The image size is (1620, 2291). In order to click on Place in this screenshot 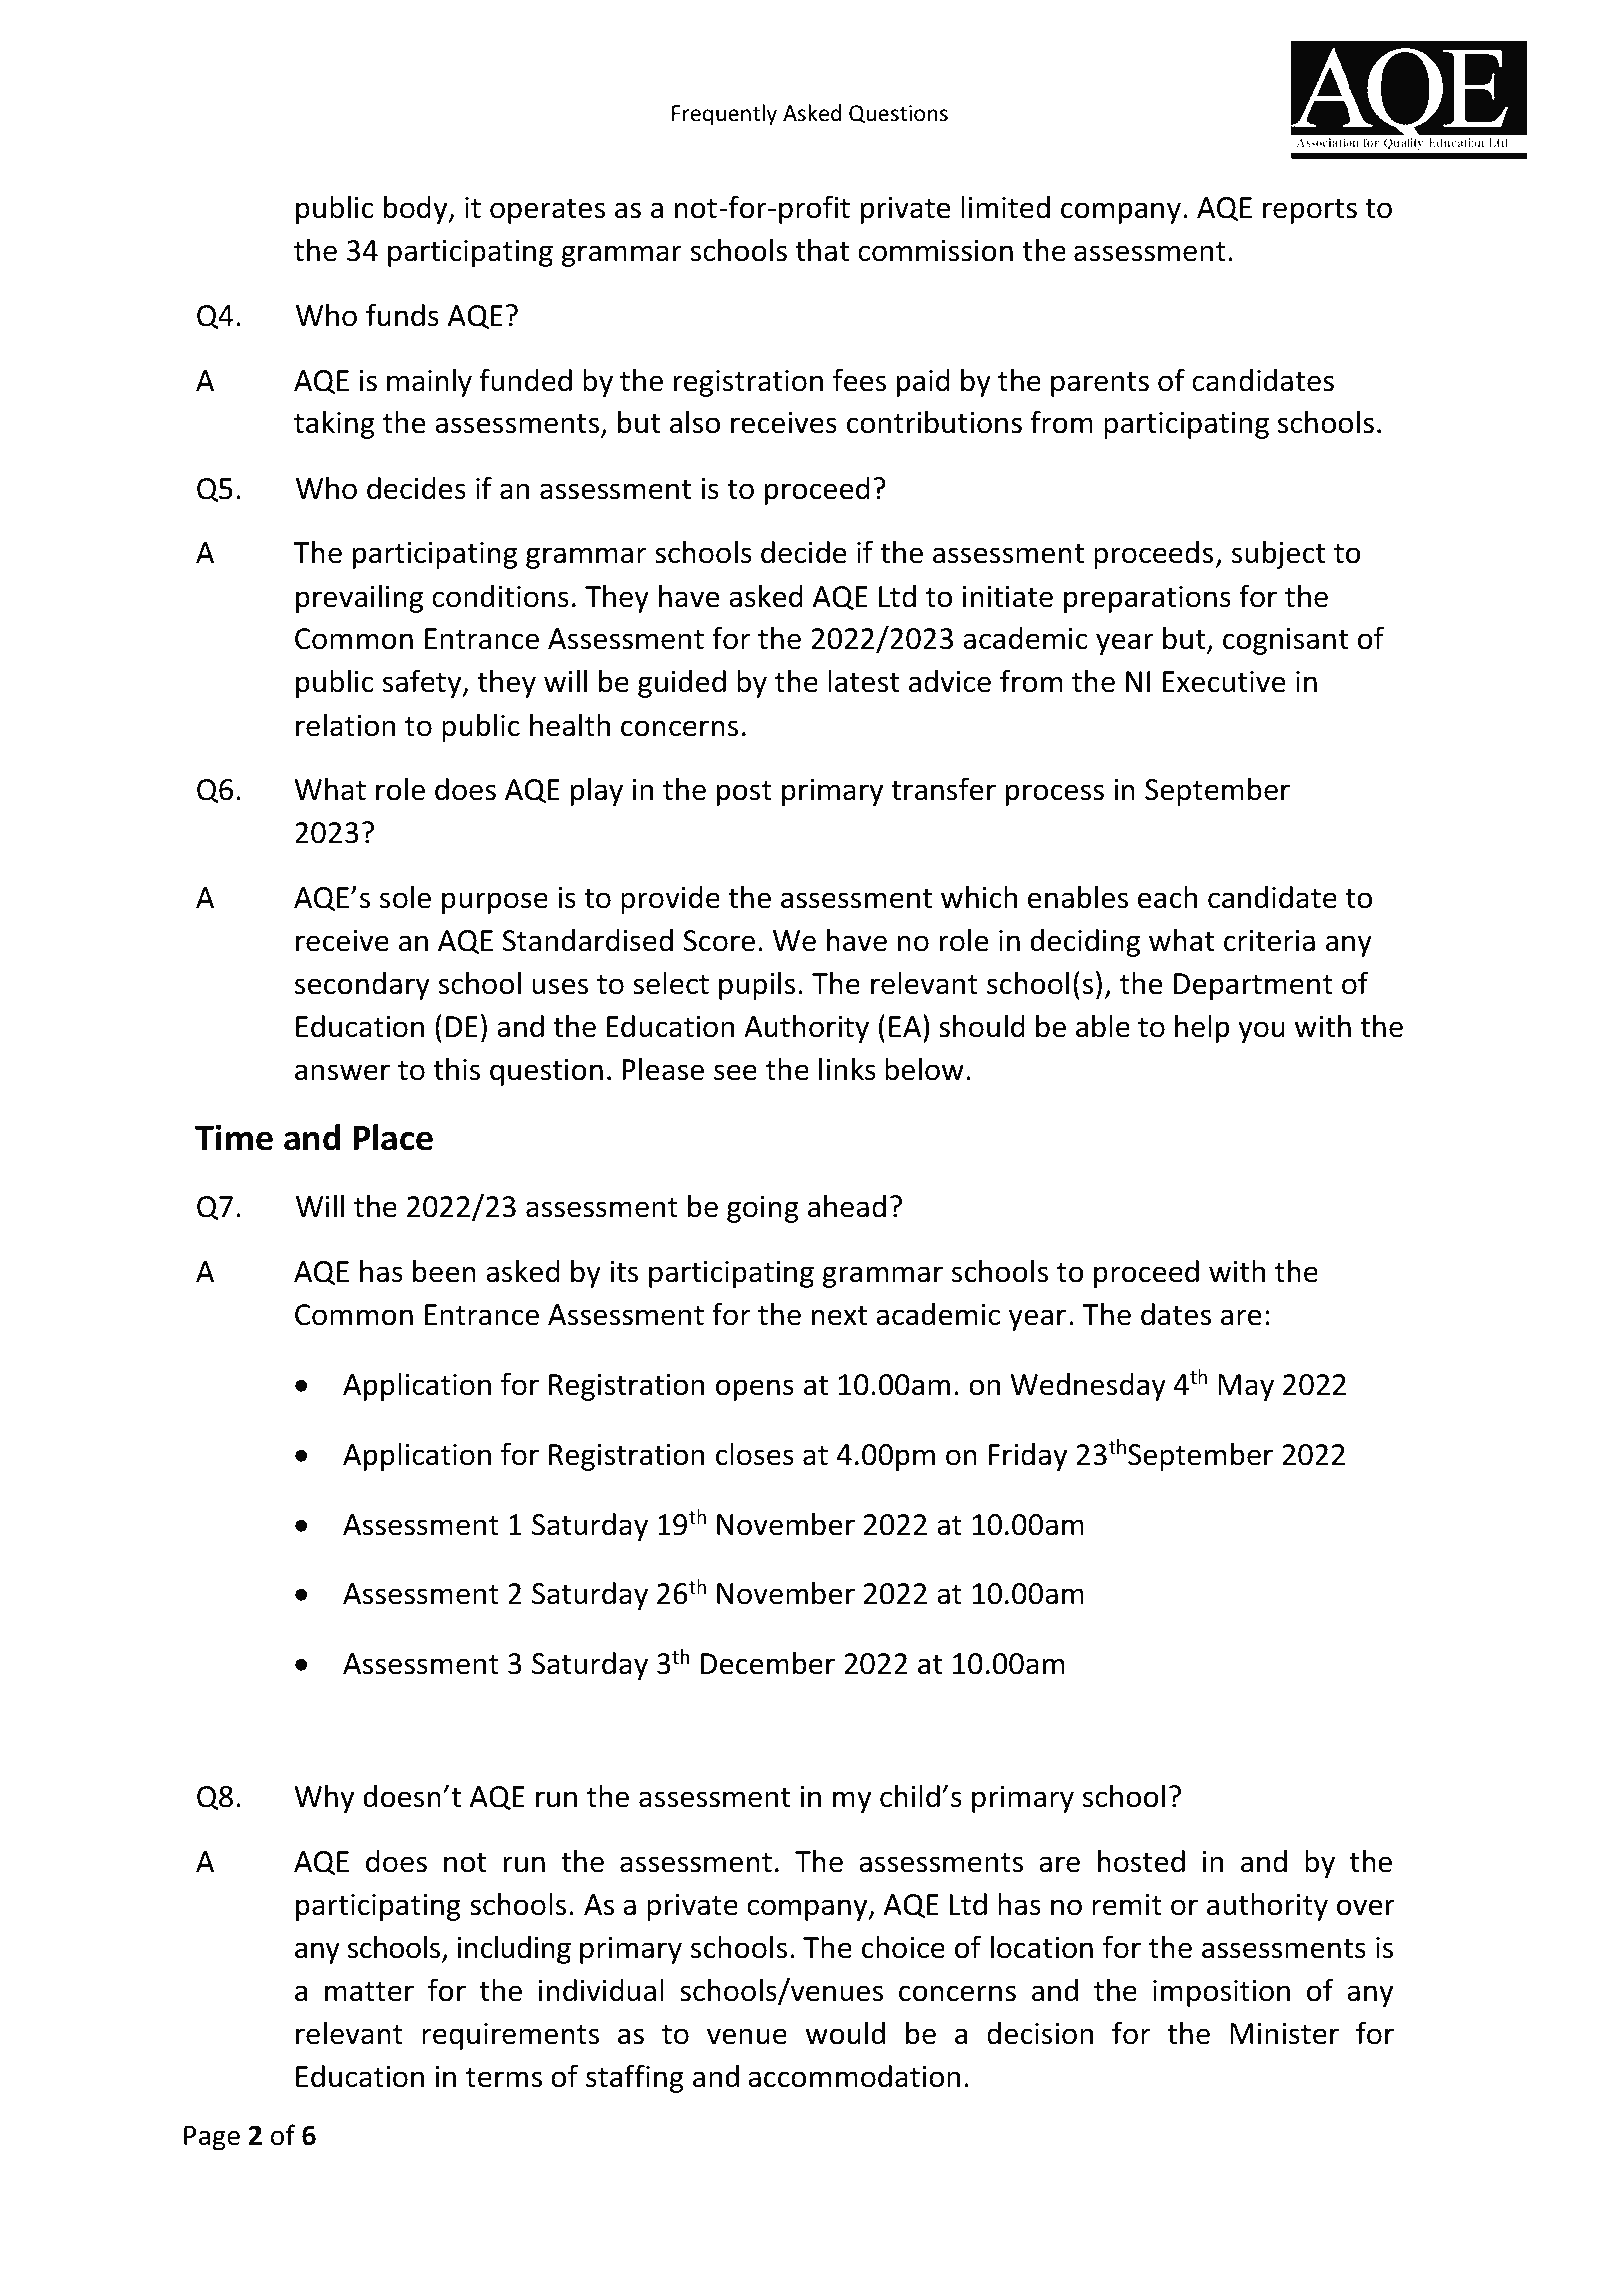, I will do `click(393, 1137)`.
